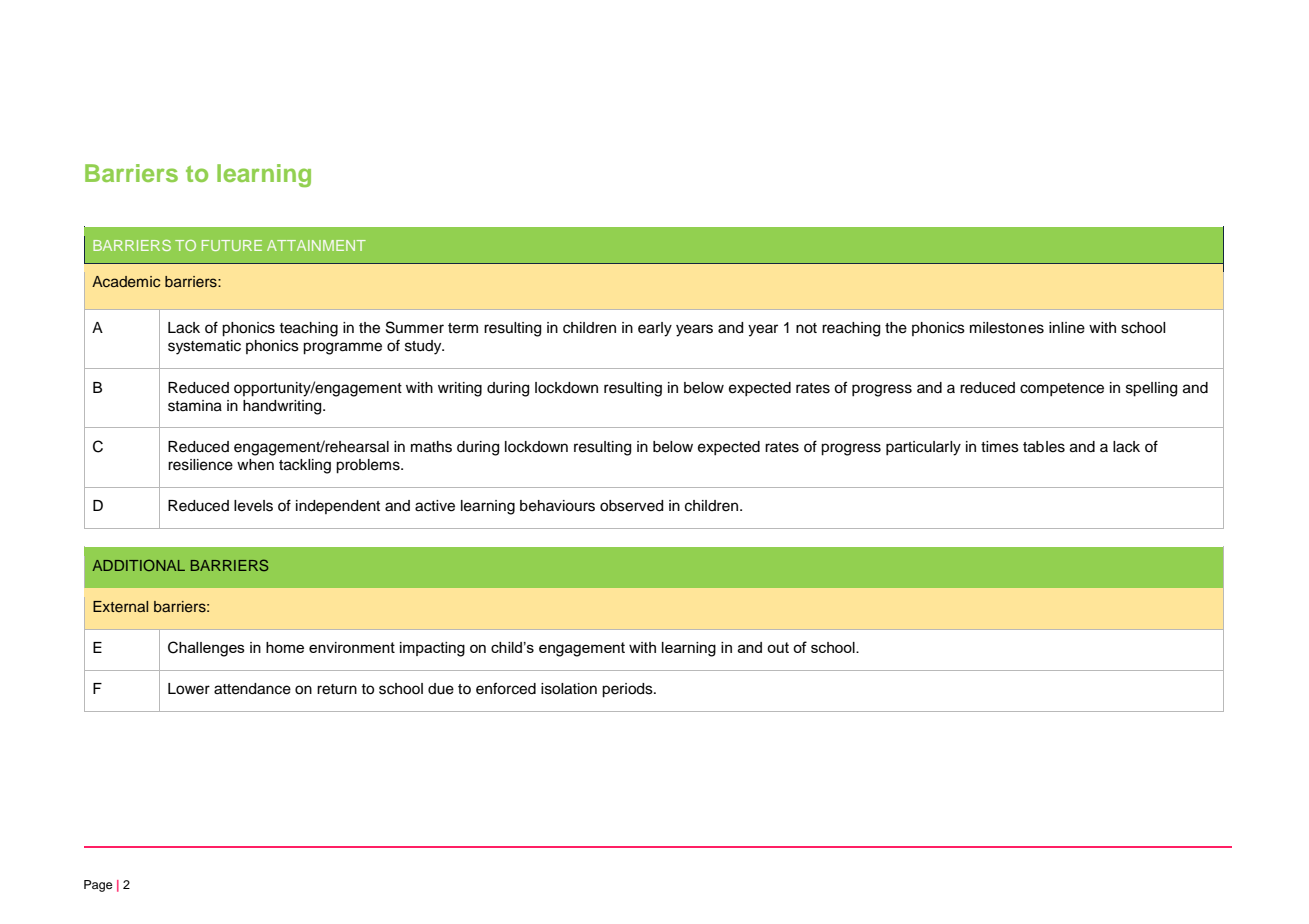  What do you see at coordinates (98, 886) in the page?
I see `Page` at bounding box center [98, 886].
